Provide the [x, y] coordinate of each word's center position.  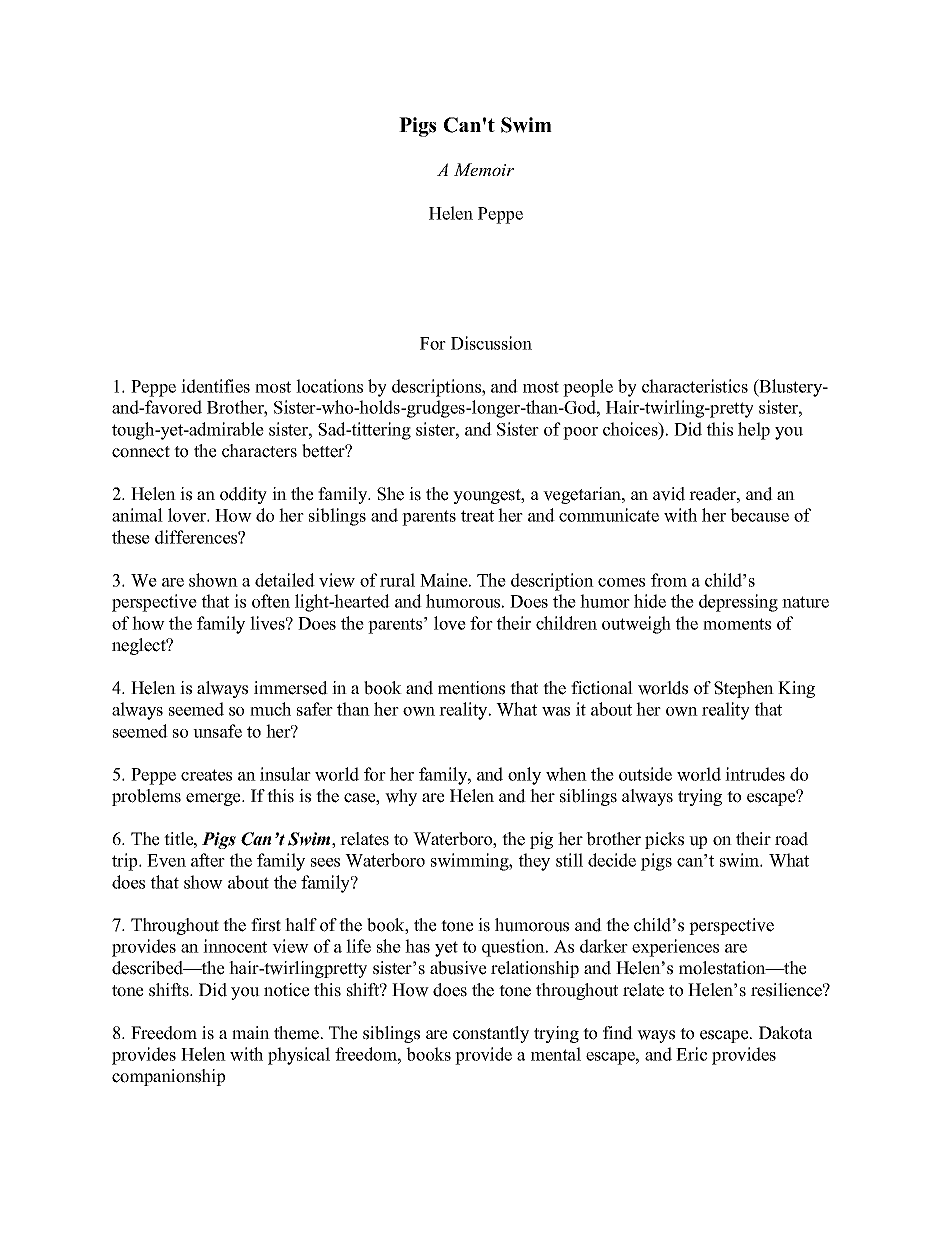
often [271, 601]
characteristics [695, 386]
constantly [491, 1034]
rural [397, 580]
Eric [691, 1054]
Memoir [484, 169]
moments [737, 624]
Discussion [491, 343]
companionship [168, 1077]
